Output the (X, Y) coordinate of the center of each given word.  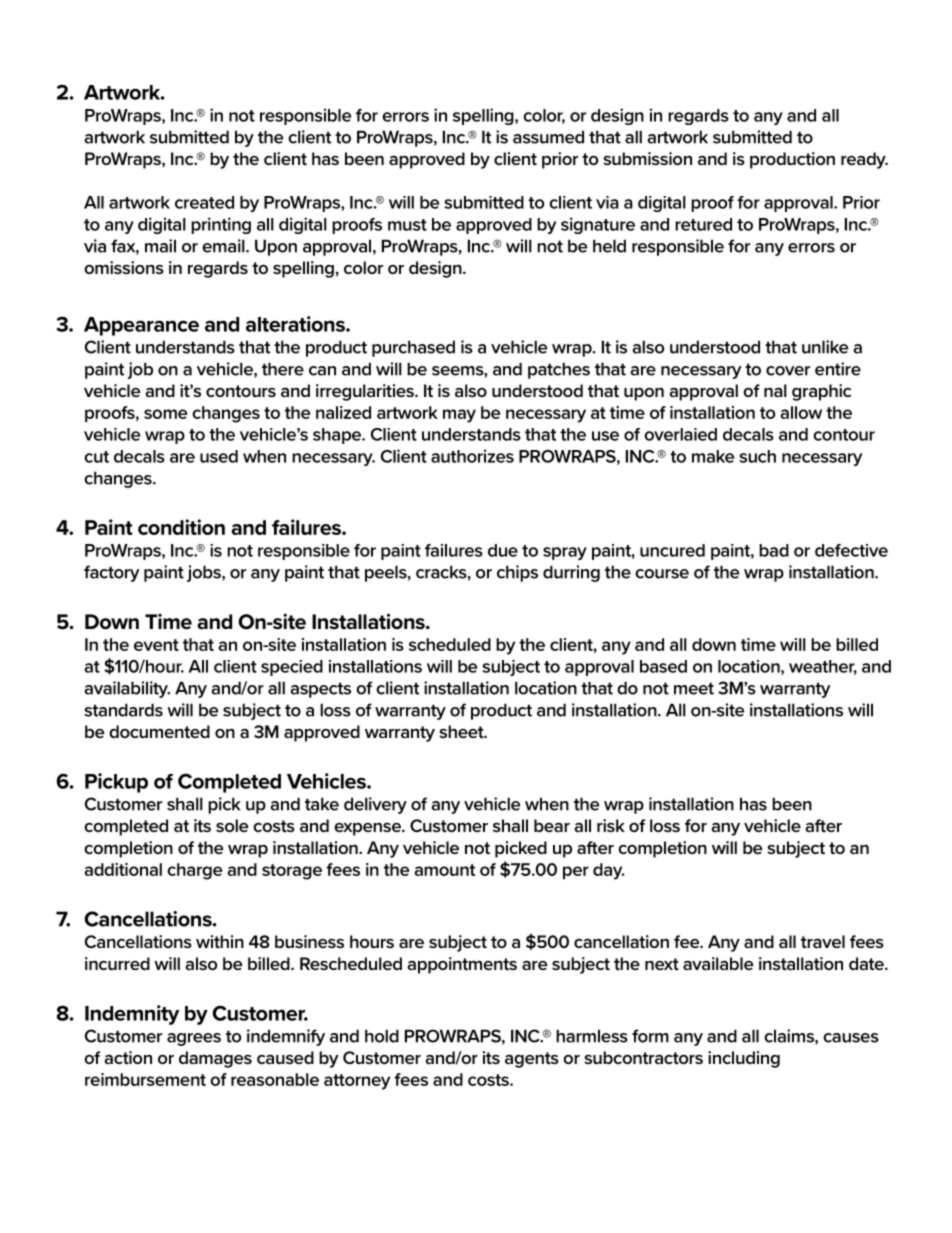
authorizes (472, 456)
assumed (548, 137)
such (757, 456)
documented (159, 731)
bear (552, 825)
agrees (194, 1039)
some (165, 414)
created (204, 202)
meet (694, 688)
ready (864, 160)
